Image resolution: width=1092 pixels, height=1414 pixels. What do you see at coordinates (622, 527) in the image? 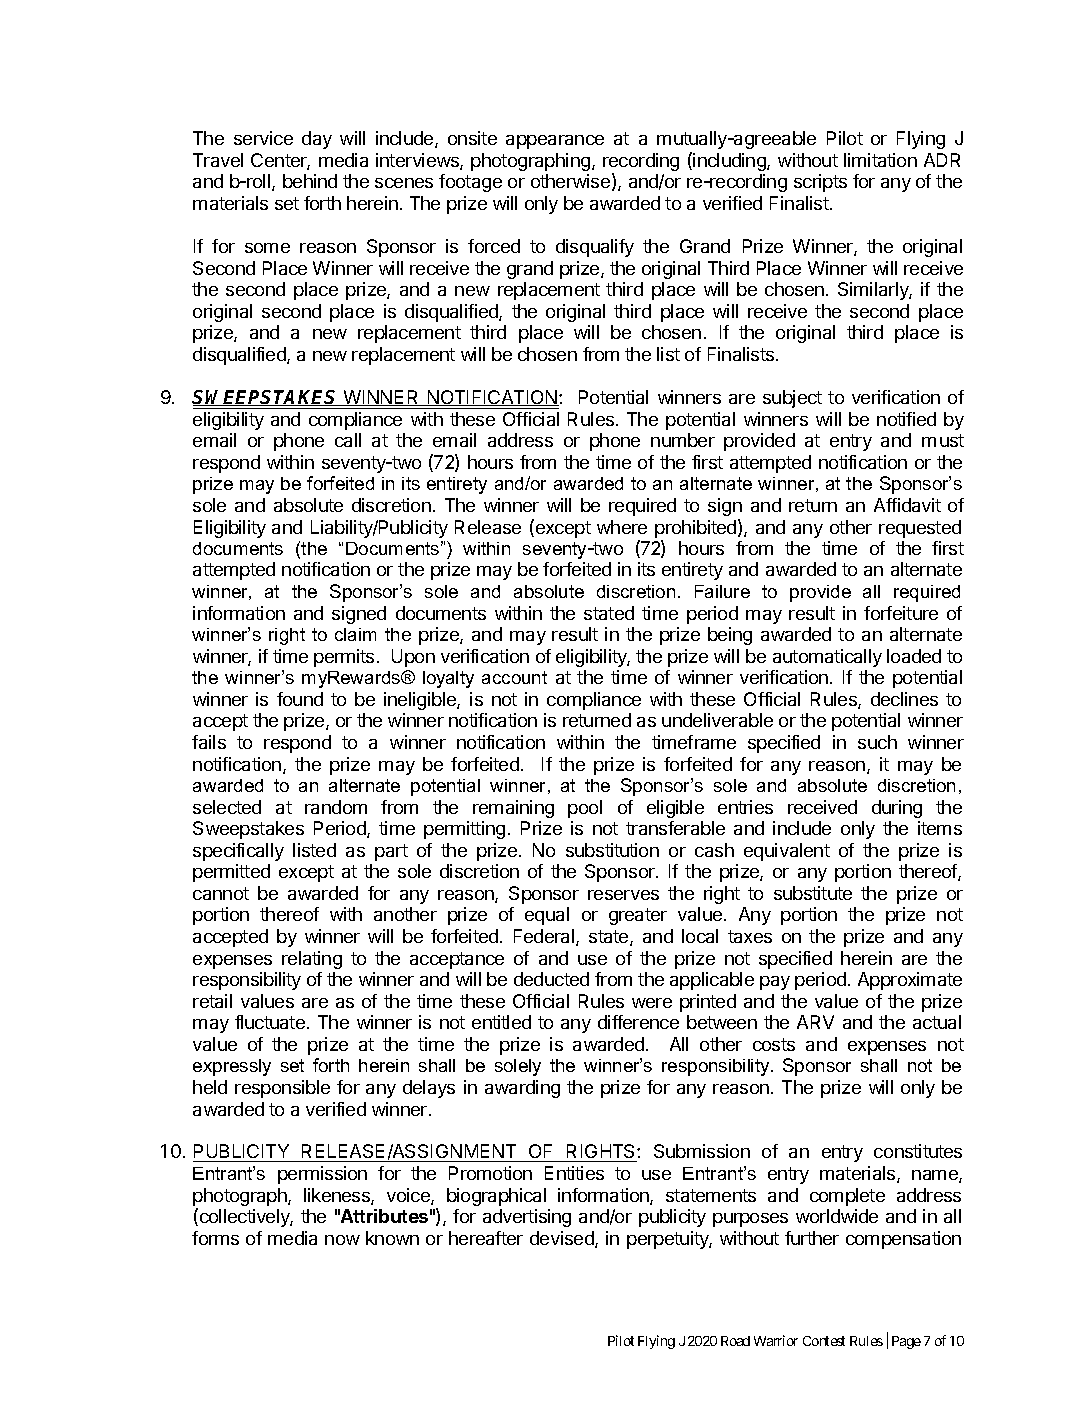
I see `where` at bounding box center [622, 527].
